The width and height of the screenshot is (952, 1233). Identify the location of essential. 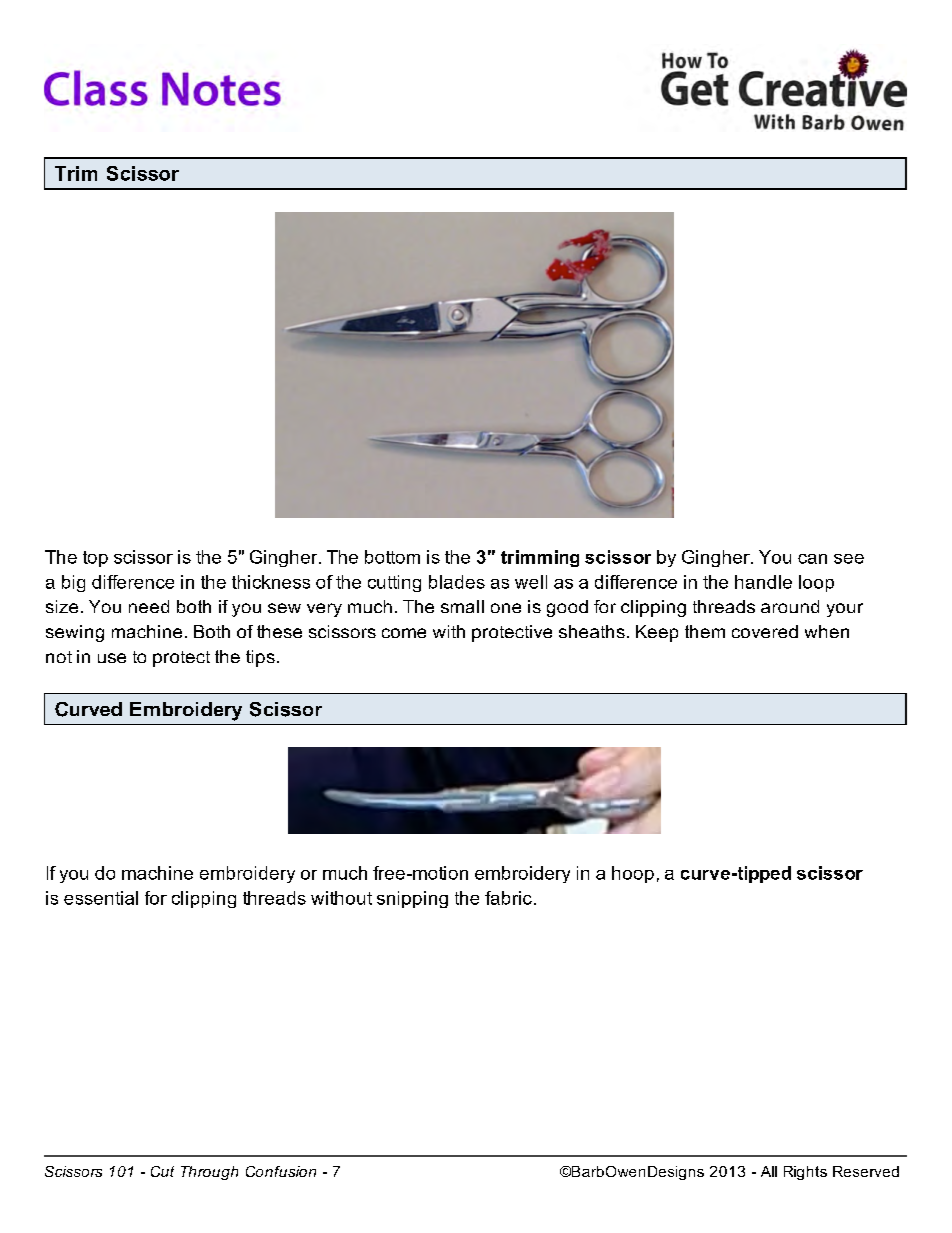
(101, 898).
